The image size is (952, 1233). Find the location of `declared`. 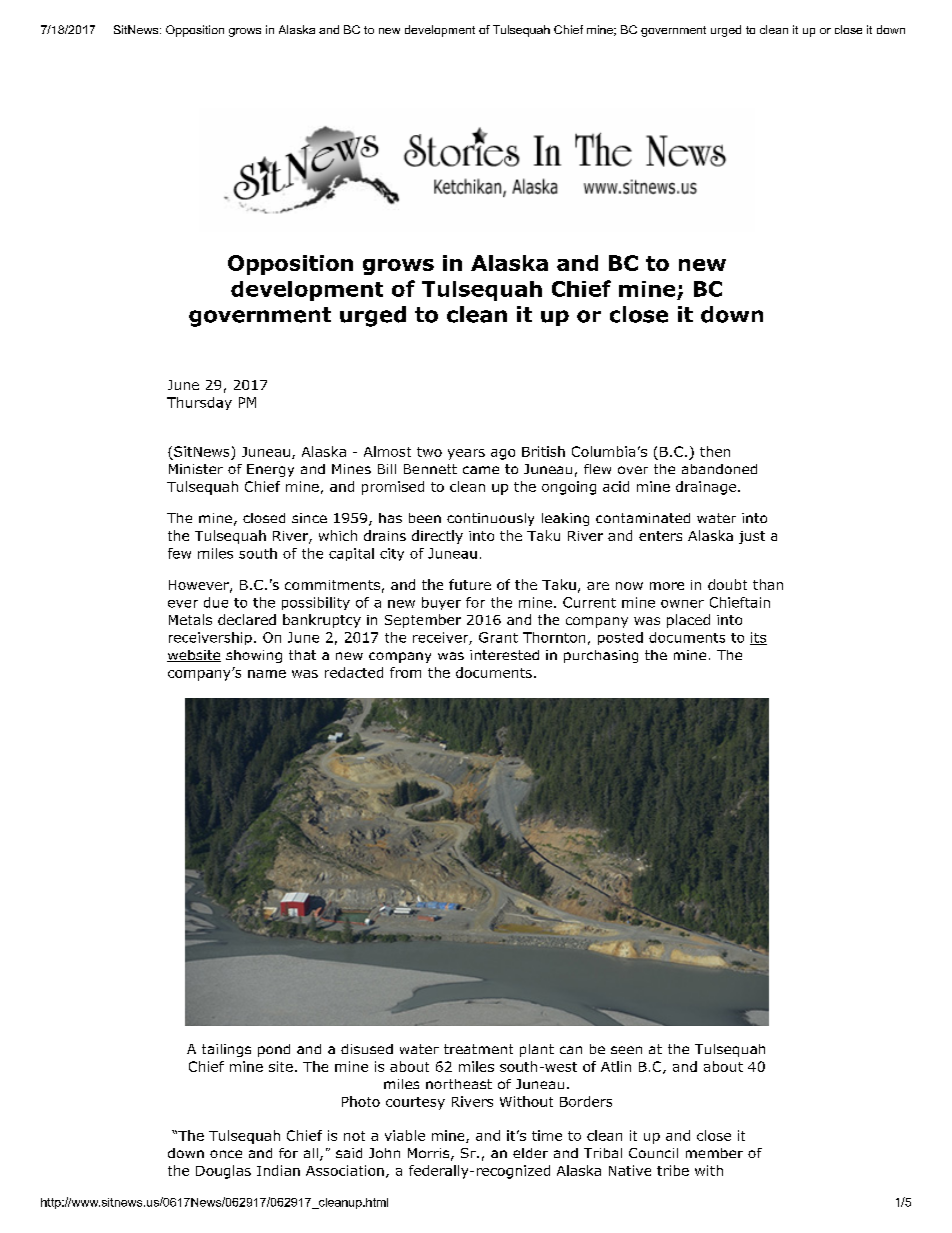

declared is located at coordinates (247, 619).
